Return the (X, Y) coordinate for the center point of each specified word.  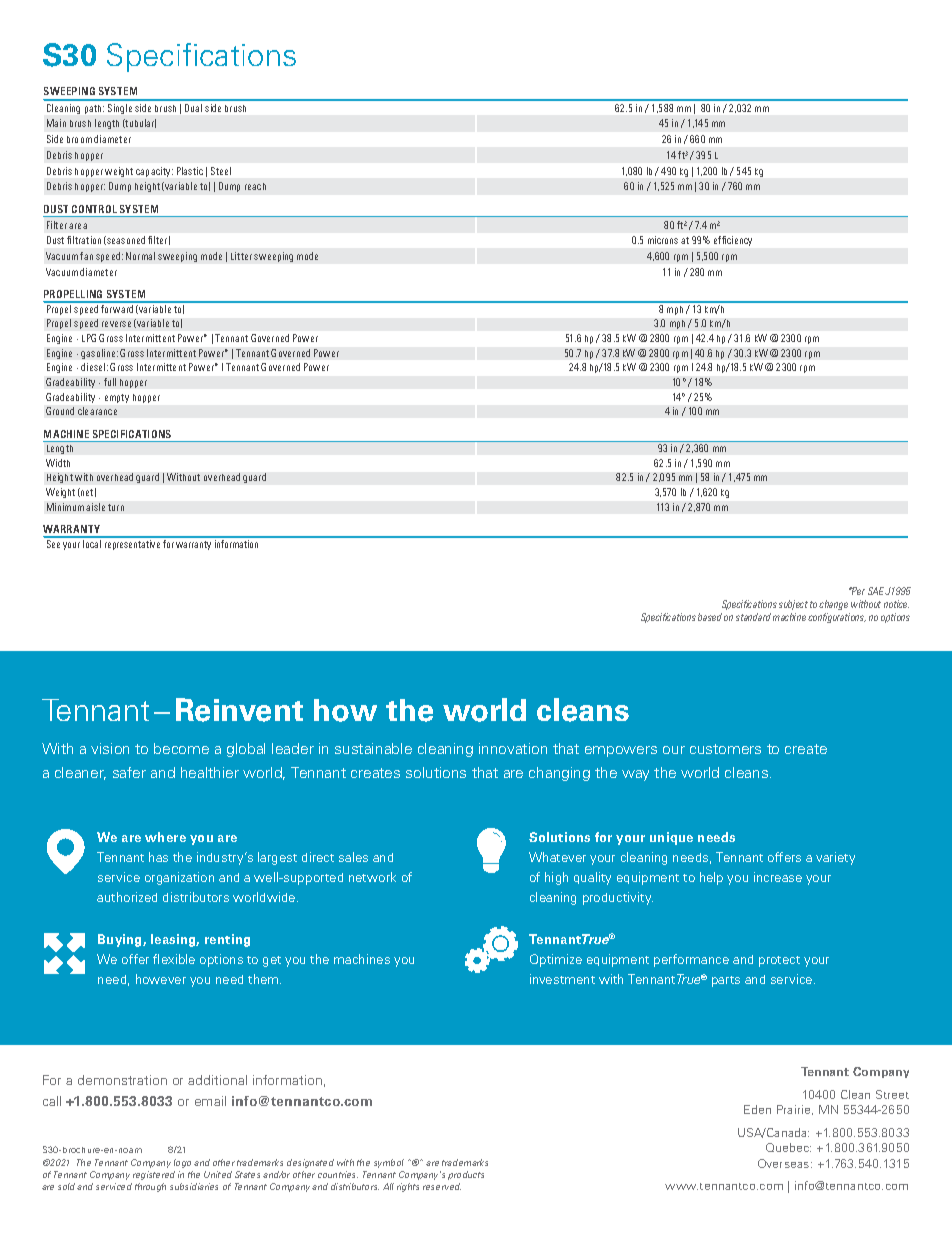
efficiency (733, 241)
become (181, 748)
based (710, 617)
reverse (116, 324)
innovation (513, 748)
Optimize (556, 960)
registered (154, 1175)
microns (663, 240)
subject (793, 605)
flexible (174, 959)
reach (255, 186)
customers (725, 749)
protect (779, 961)
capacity (154, 172)
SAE (877, 591)
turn (116, 507)
